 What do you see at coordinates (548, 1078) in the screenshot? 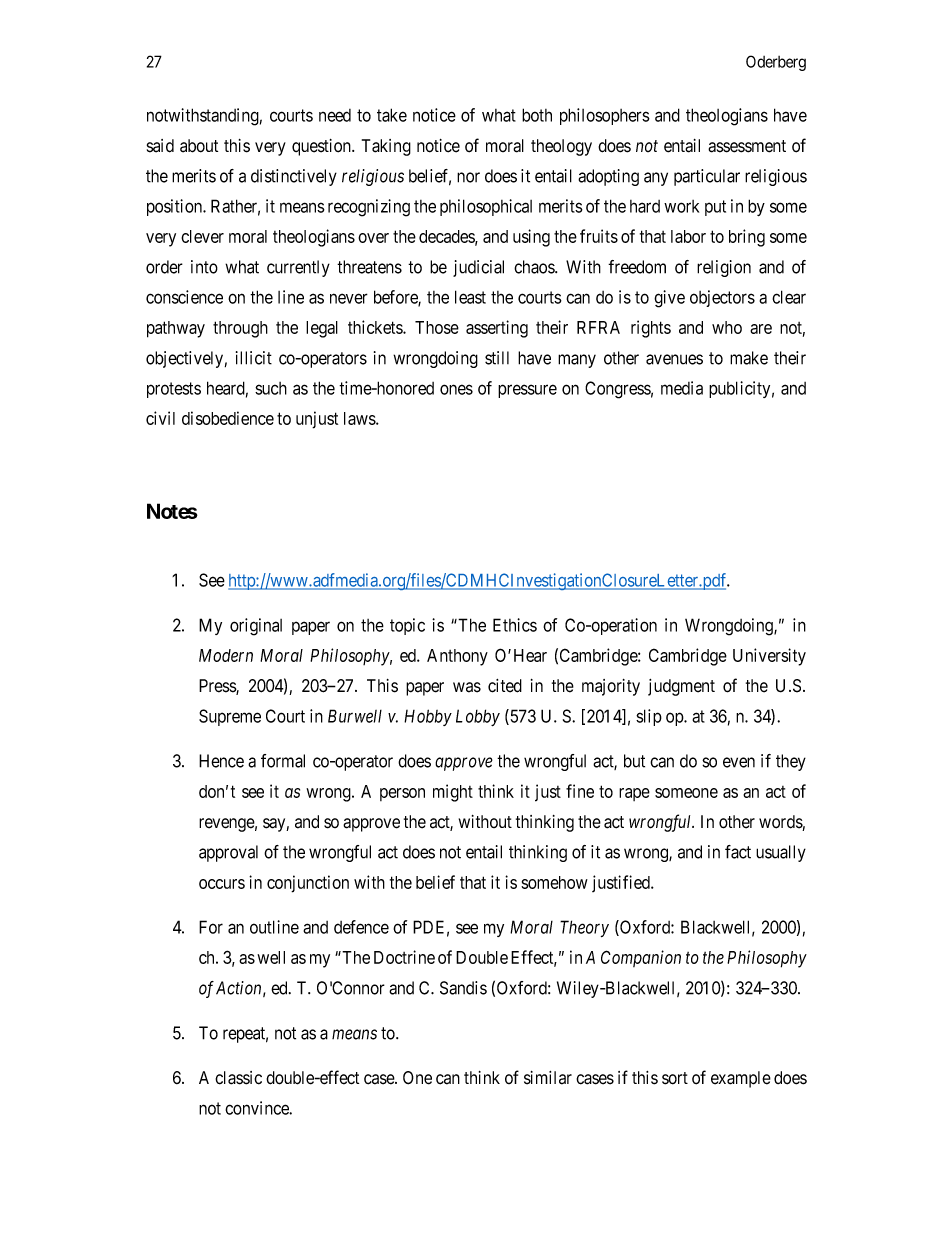
I see `similar` at bounding box center [548, 1078].
